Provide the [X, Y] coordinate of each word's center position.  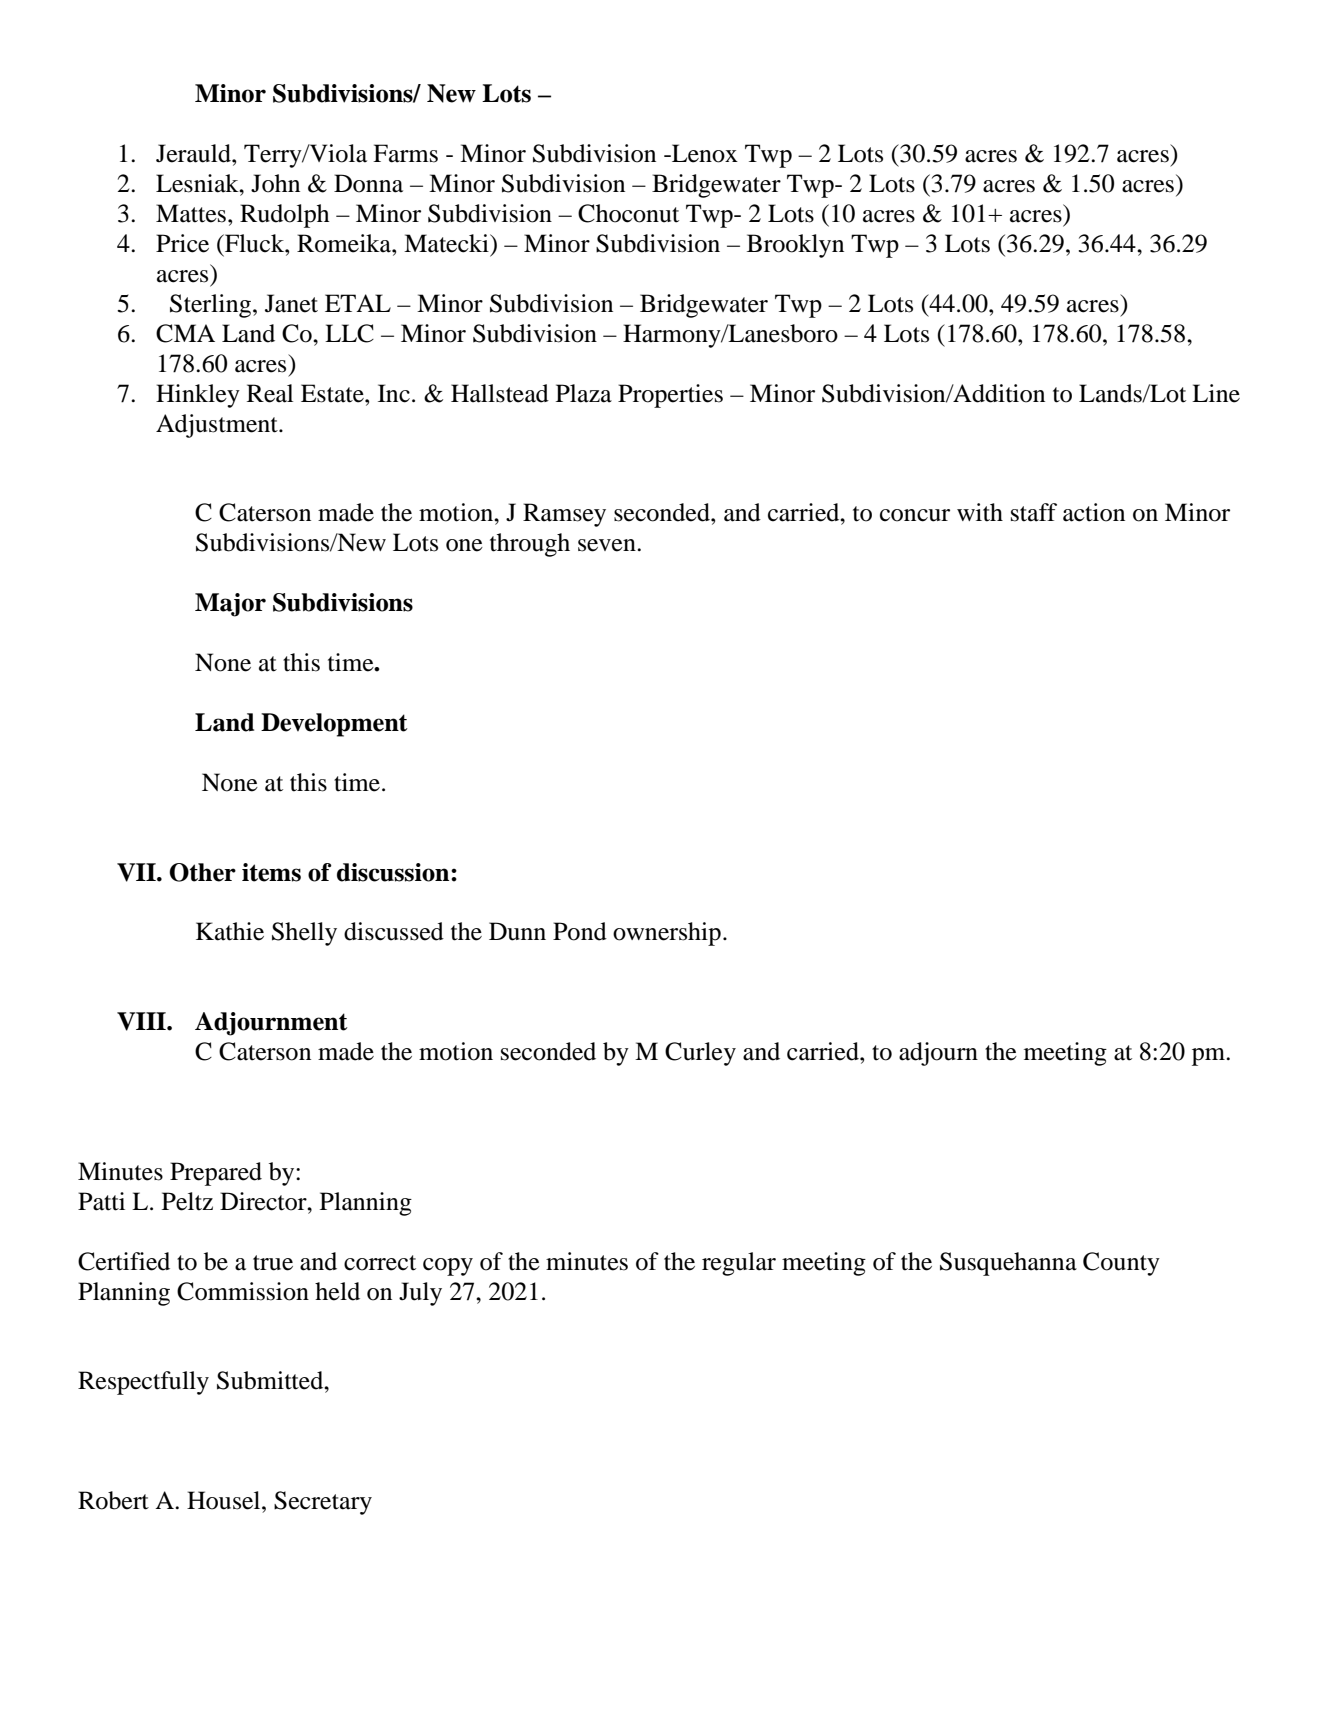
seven [608, 545]
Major [230, 605]
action [1094, 512]
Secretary [323, 1503]
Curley [700, 1054]
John [275, 183]
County [1121, 1264]
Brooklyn [795, 246]
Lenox [704, 153]
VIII [142, 1021]
